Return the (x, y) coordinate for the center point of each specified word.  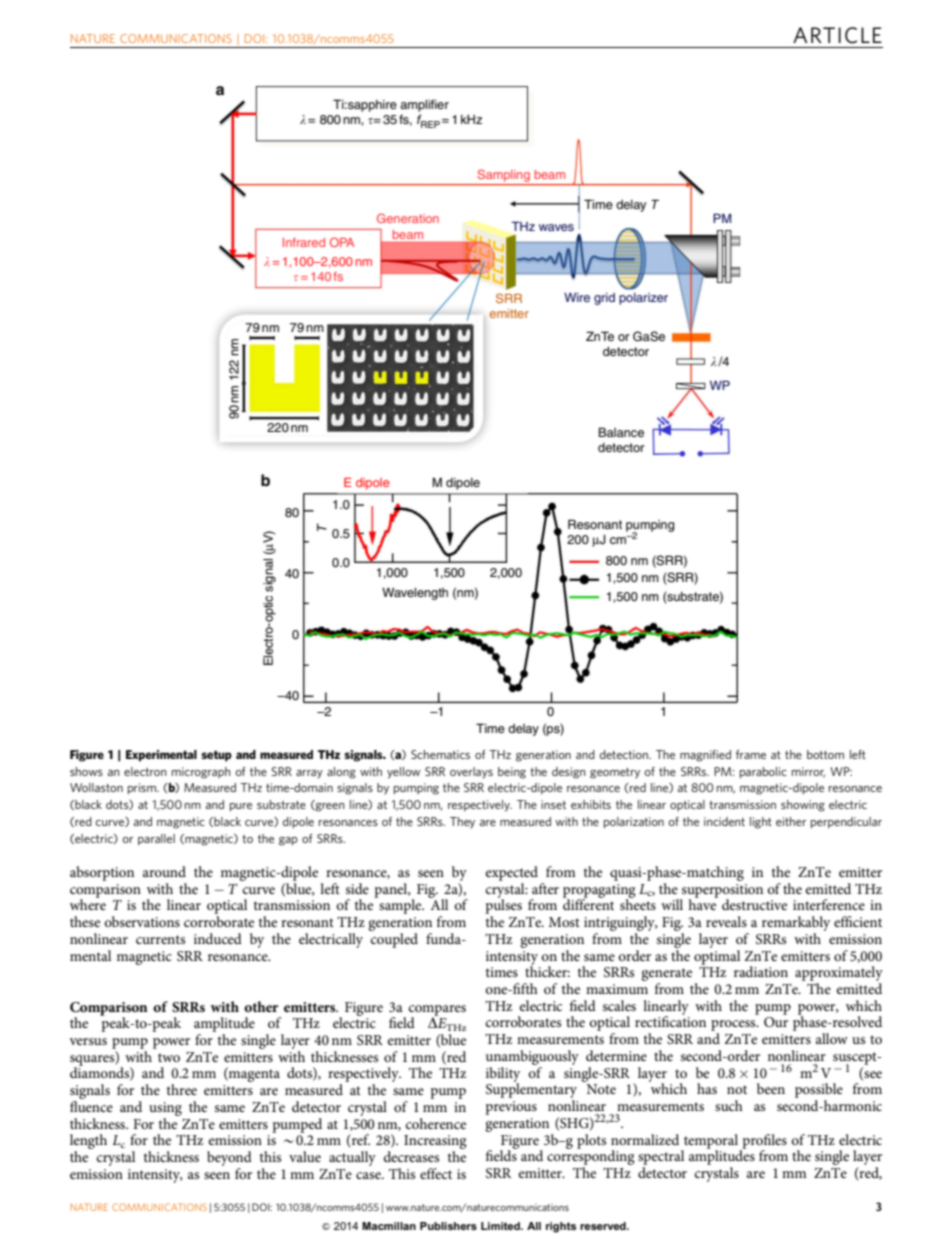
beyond (229, 1158)
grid (604, 299)
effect (436, 1173)
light (761, 823)
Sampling (504, 176)
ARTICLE (837, 35)
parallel (156, 839)
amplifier (424, 105)
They (462, 823)
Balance (621, 432)
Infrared (304, 242)
